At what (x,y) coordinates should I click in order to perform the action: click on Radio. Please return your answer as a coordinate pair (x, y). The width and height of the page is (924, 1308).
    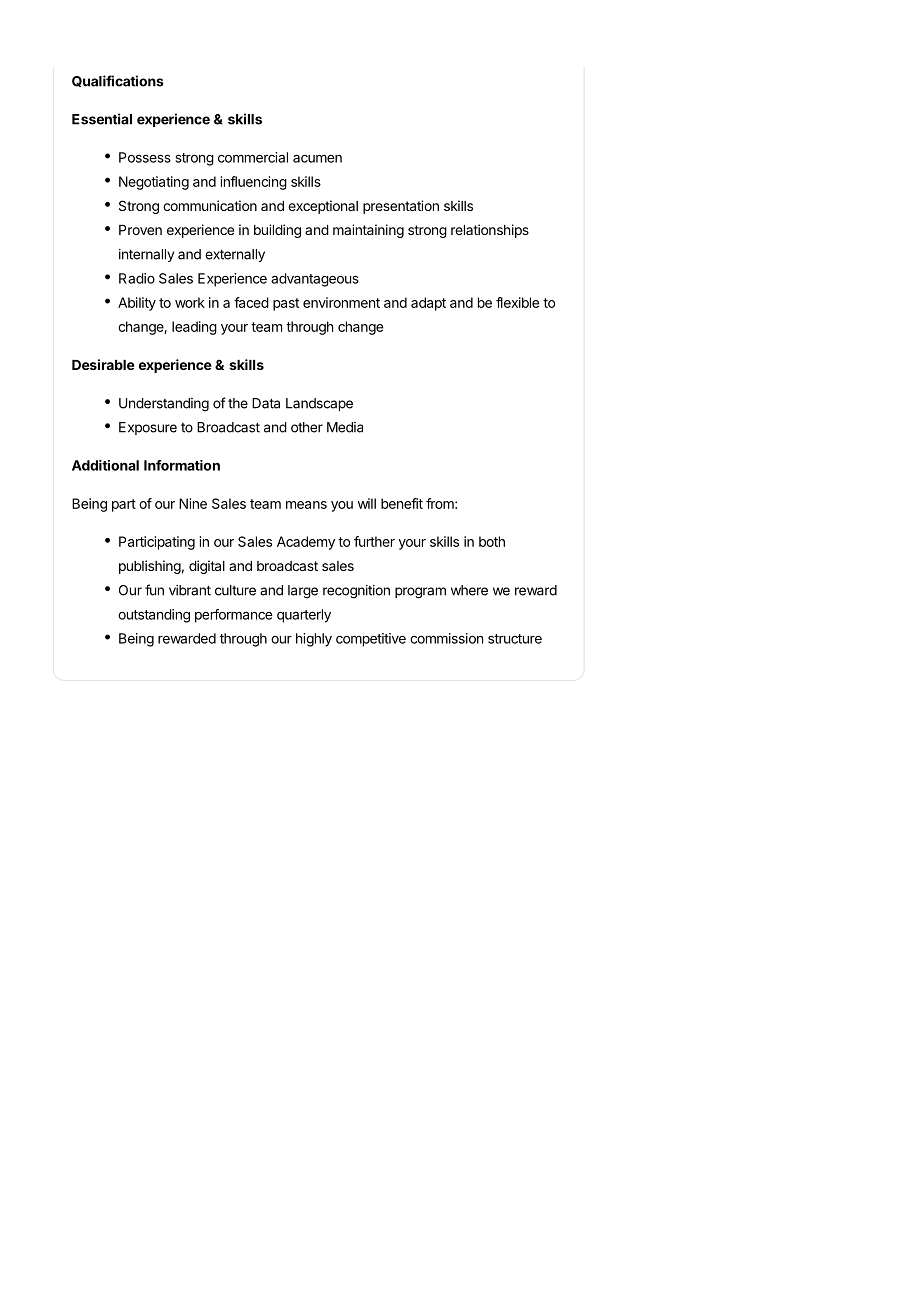
    Looking at the image, I should click on (137, 278).
